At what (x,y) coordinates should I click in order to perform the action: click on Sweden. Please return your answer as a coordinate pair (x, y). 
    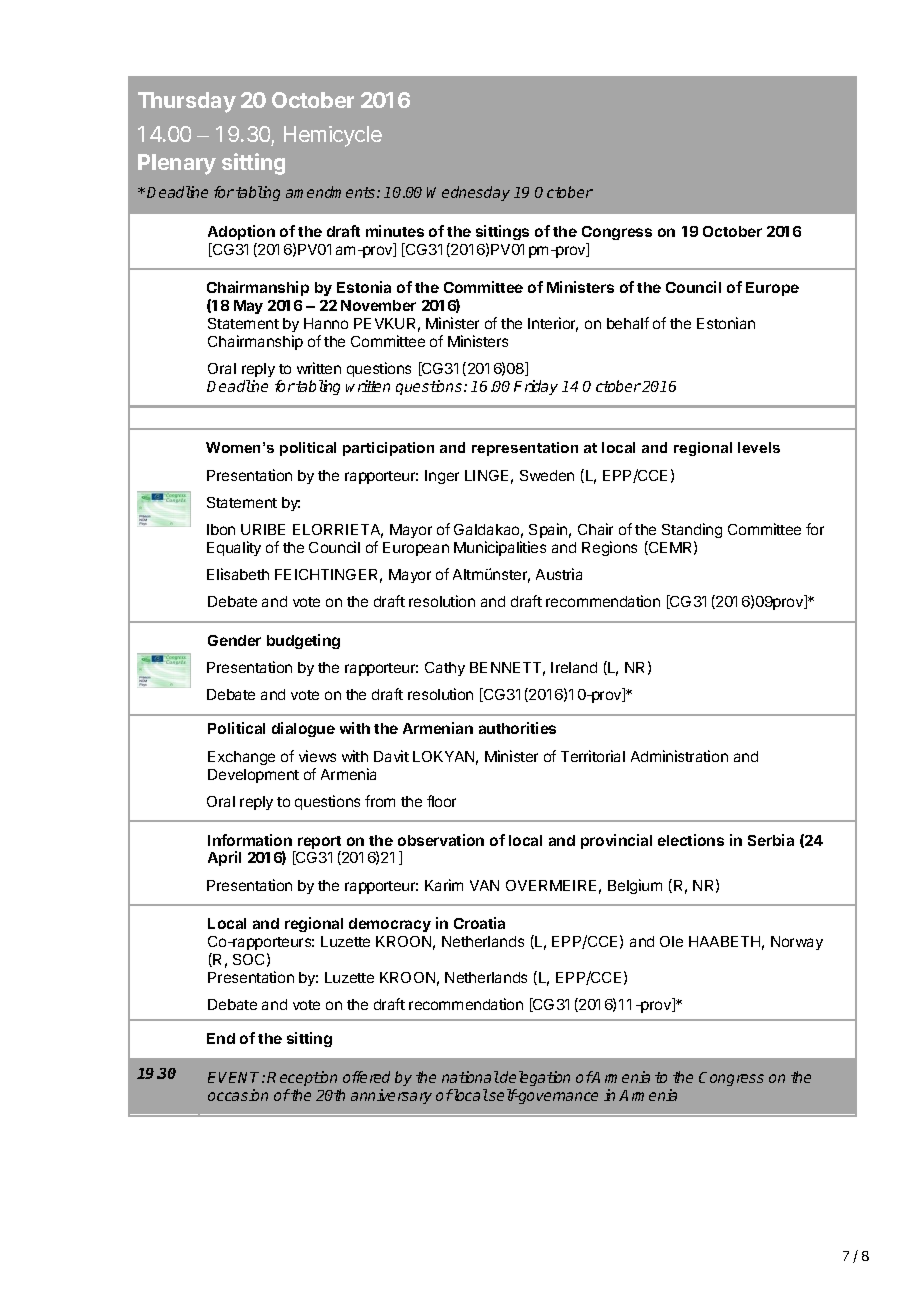
    Looking at the image, I should click on (547, 475).
